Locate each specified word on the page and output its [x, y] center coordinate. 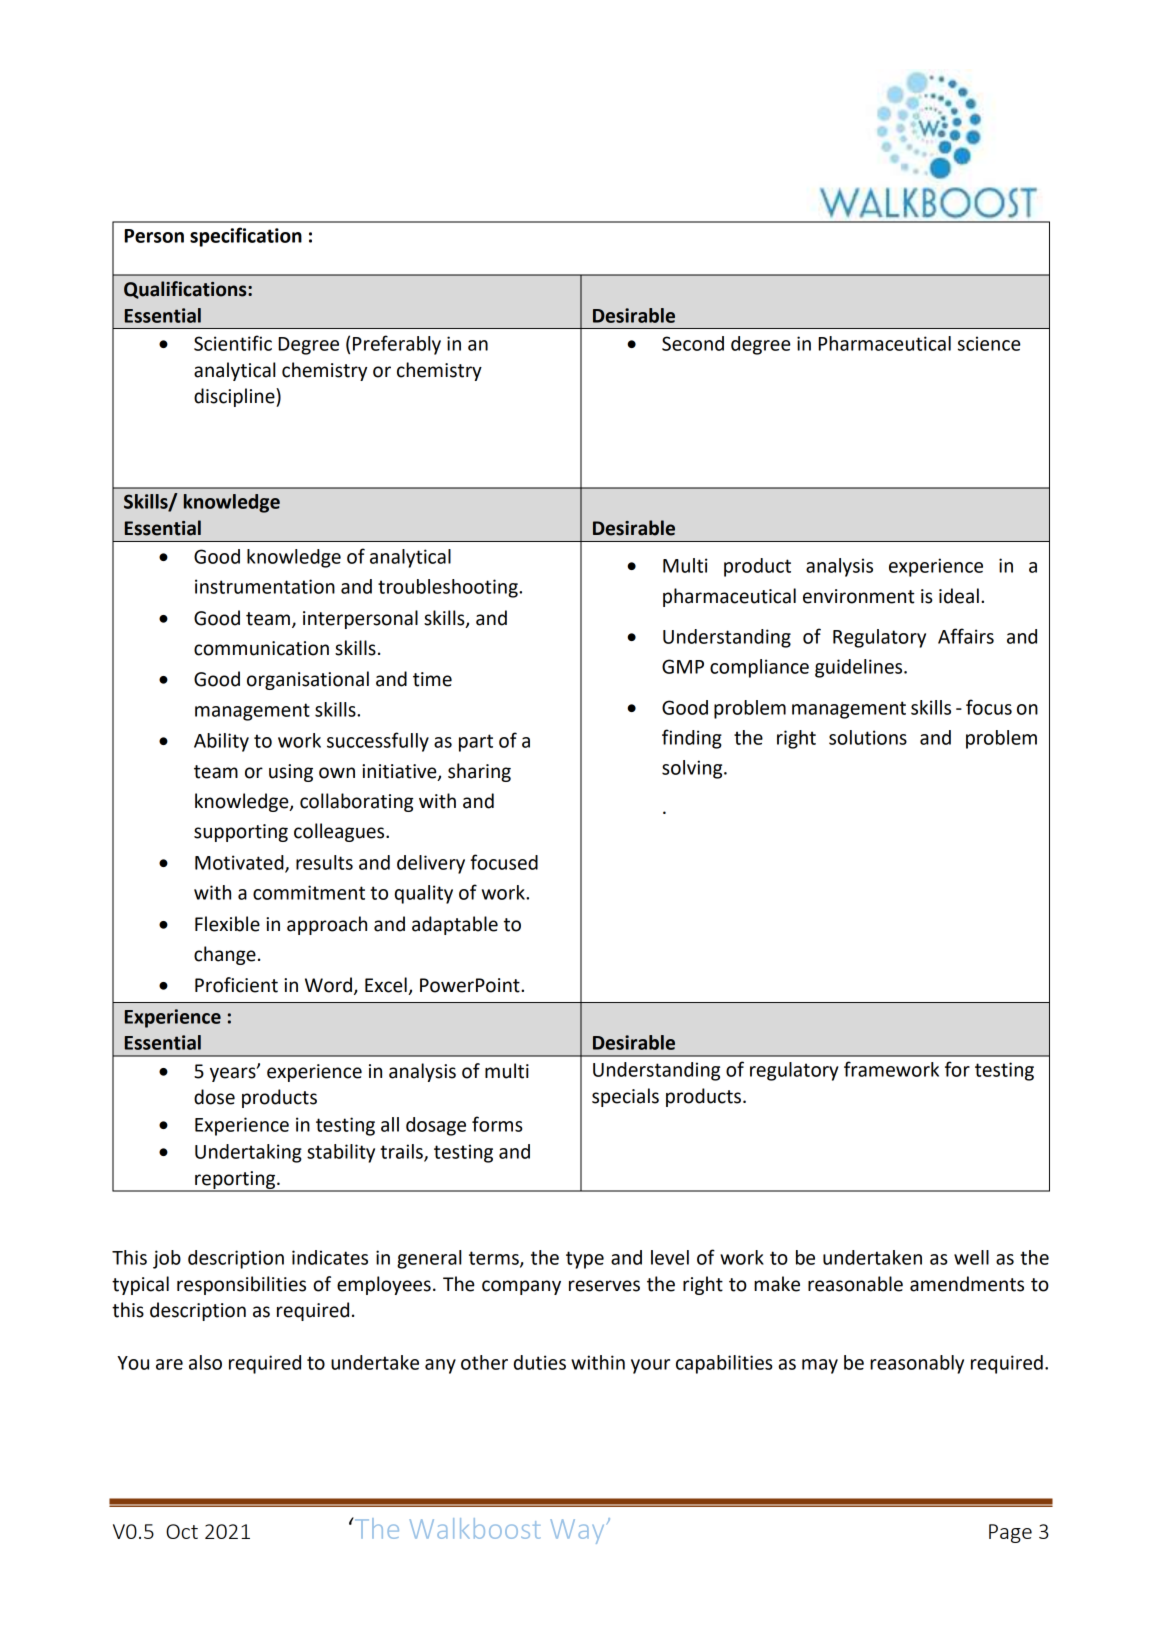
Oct [182, 1531]
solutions [868, 737]
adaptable [455, 925]
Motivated [240, 863]
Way [577, 1531]
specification [246, 237]
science [989, 343]
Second [693, 343]
